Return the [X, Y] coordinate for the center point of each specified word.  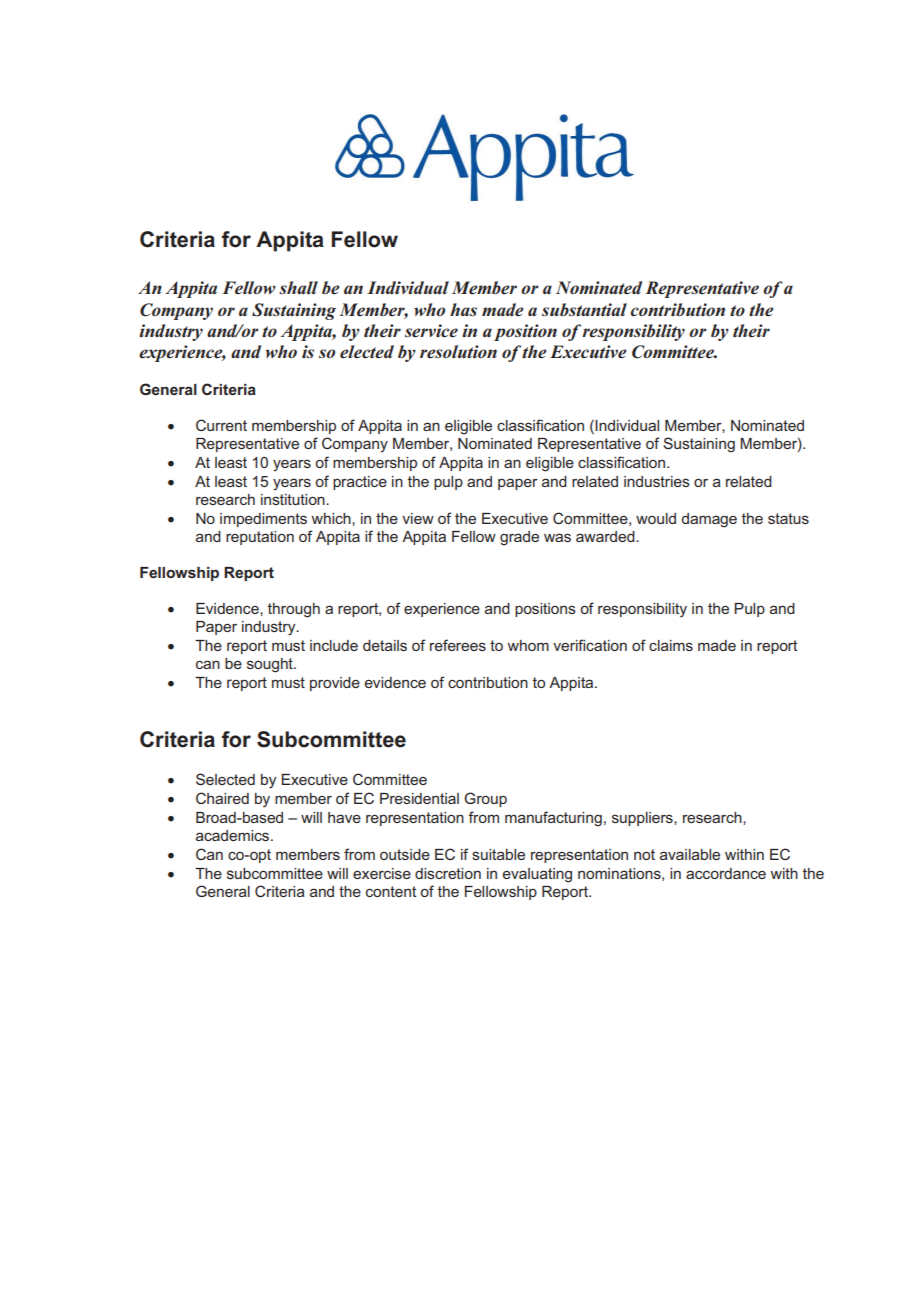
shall [298, 287]
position [525, 332]
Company [176, 311]
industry [171, 332]
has [463, 309]
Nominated [599, 288]
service [431, 331]
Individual [408, 287]
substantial [584, 309]
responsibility [633, 332]
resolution [458, 351]
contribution [677, 310]
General [168, 389]
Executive [588, 352]
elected [367, 352]
